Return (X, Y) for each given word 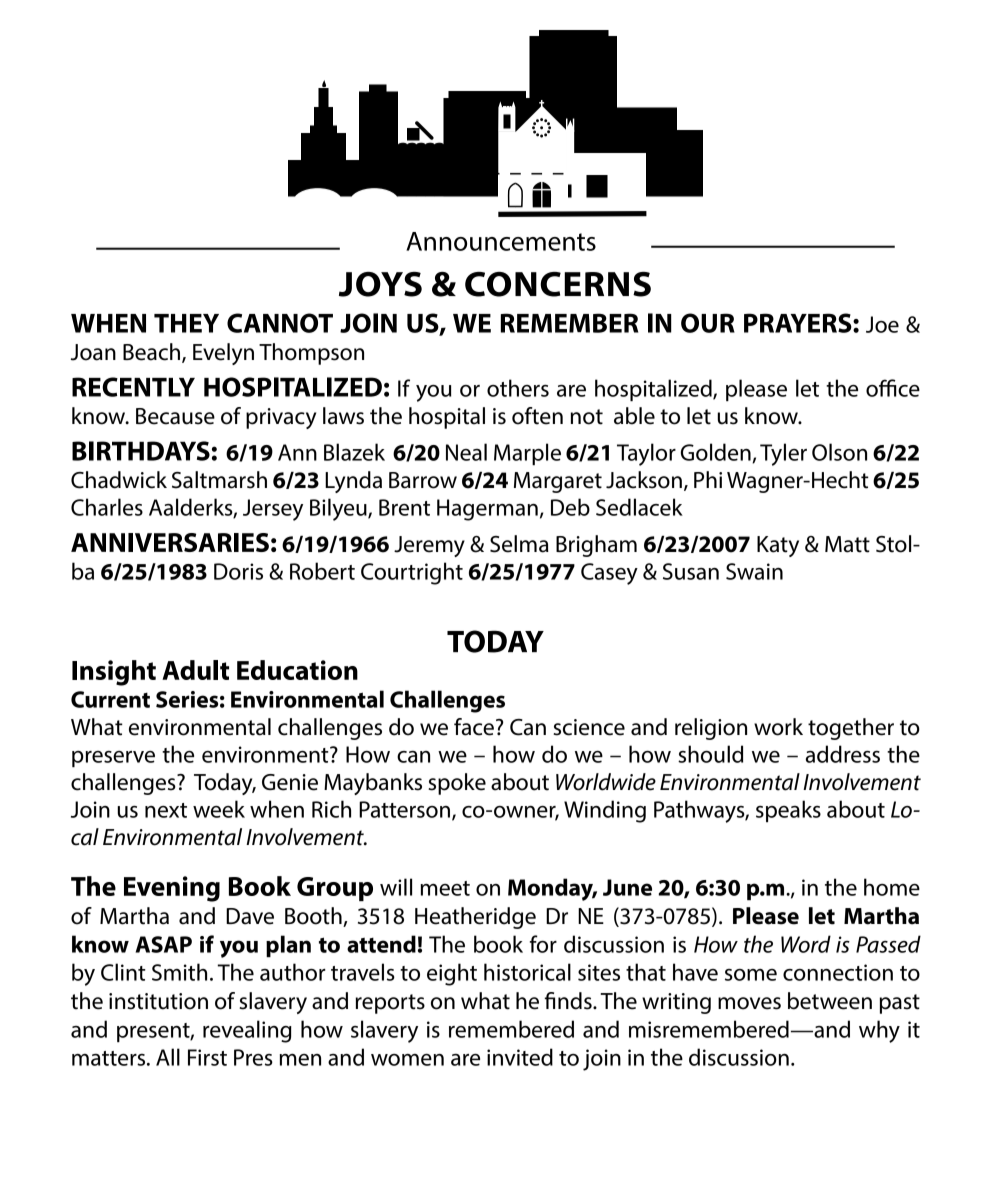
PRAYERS (799, 323)
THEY (186, 323)
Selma (519, 544)
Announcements (501, 241)
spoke (457, 784)
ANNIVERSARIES (170, 542)
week (219, 809)
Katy (778, 546)
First (207, 1057)
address (843, 754)
